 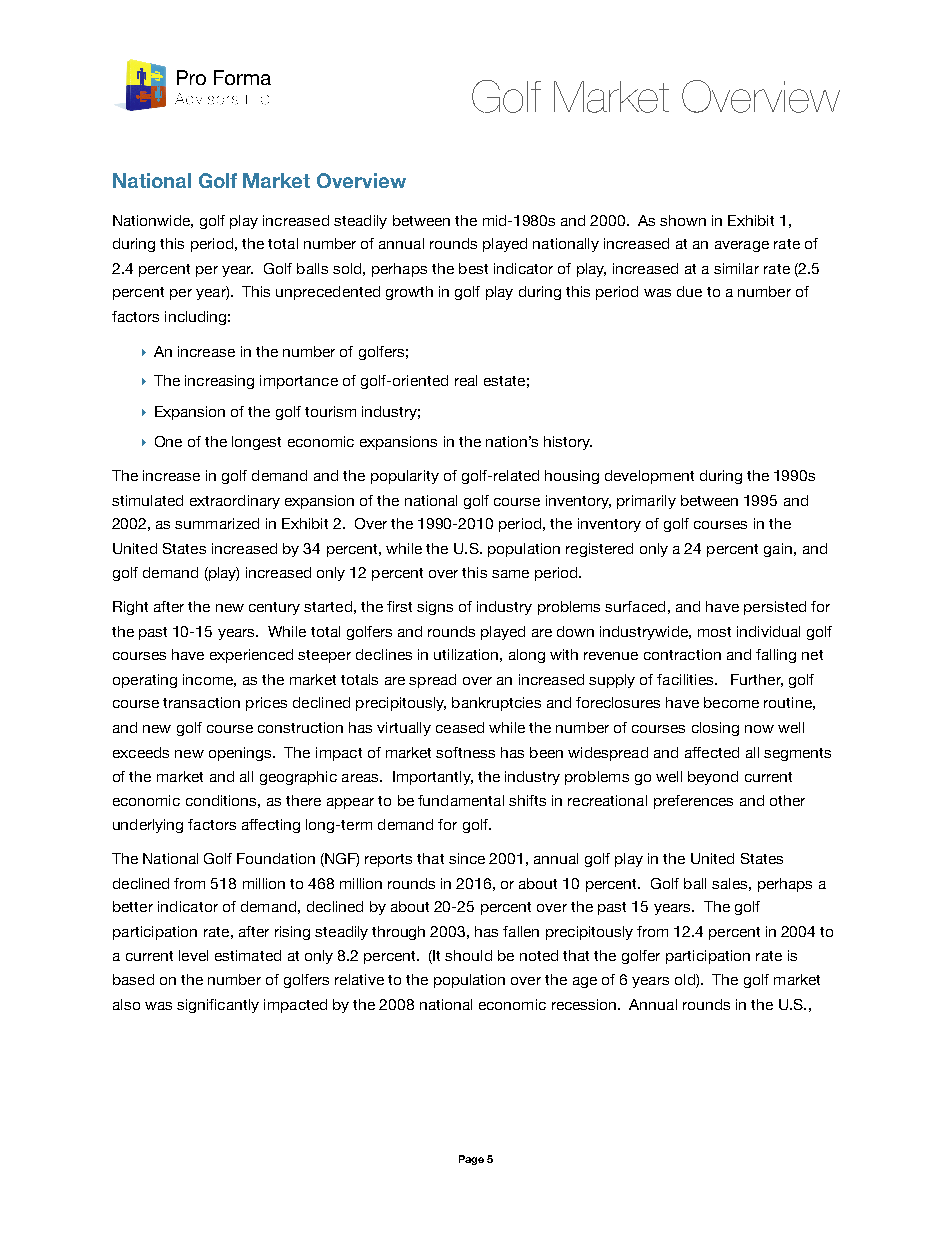 I want to click on significantly, so click(x=218, y=1006).
